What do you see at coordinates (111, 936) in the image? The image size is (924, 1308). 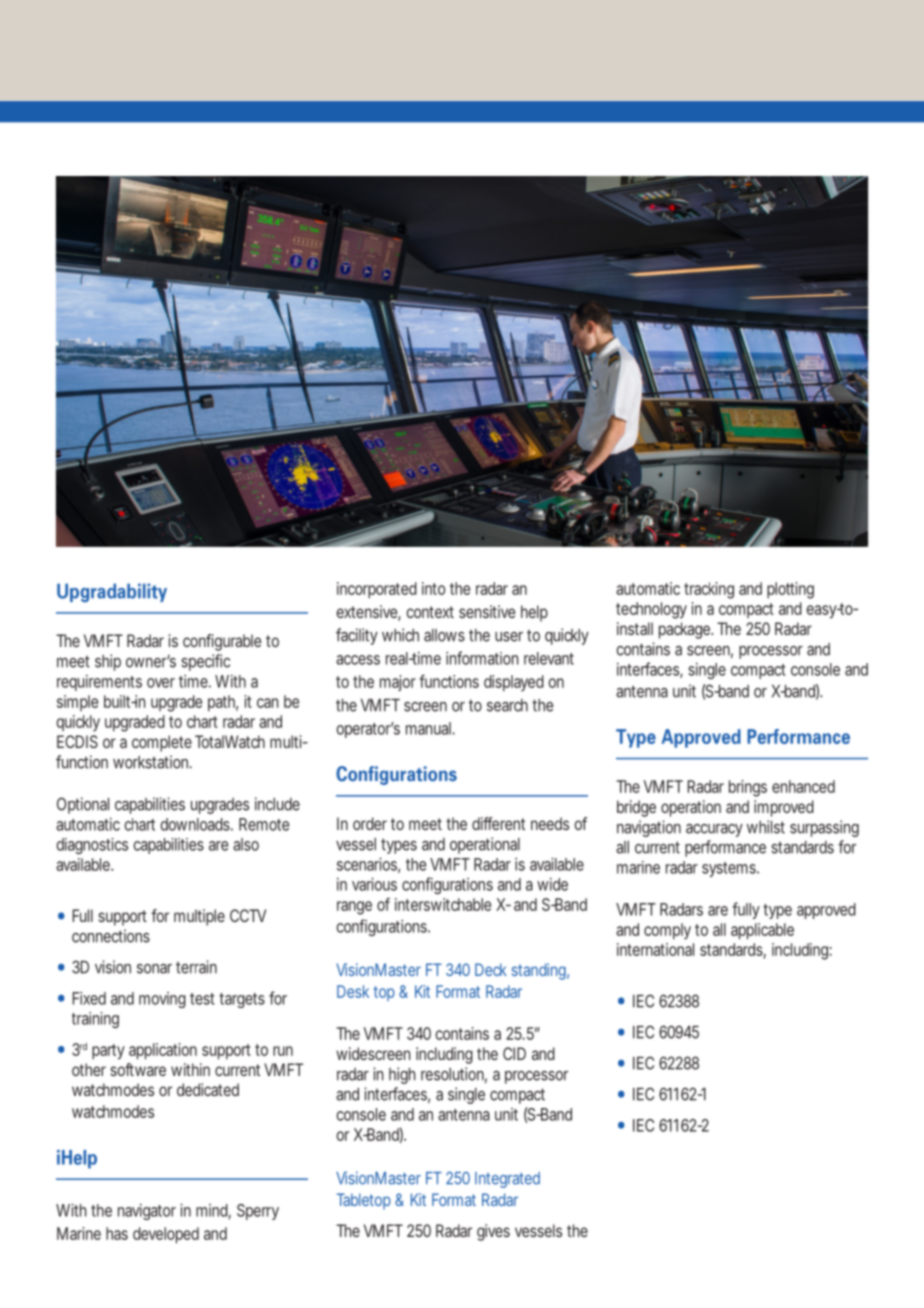 I see `connections` at bounding box center [111, 936].
